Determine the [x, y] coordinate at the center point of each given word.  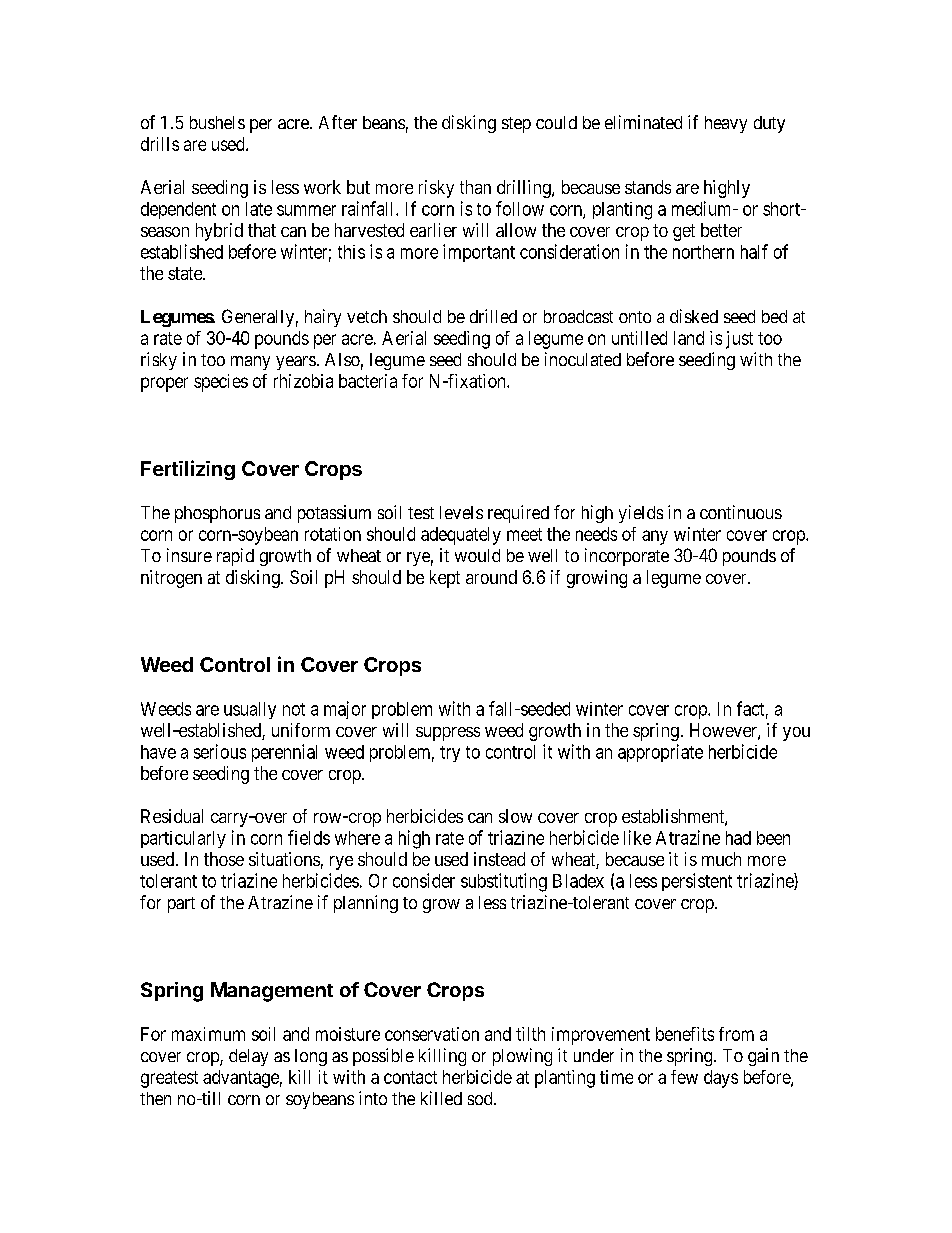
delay [248, 1057]
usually [250, 710]
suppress [448, 734]
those [224, 859]
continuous [741, 512]
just [739, 340]
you [796, 734]
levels [461, 512]
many [250, 363]
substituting [504, 882]
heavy [726, 124]
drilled [493, 316]
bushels [217, 122]
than [475, 187]
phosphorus [217, 514]
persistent [697, 882]
